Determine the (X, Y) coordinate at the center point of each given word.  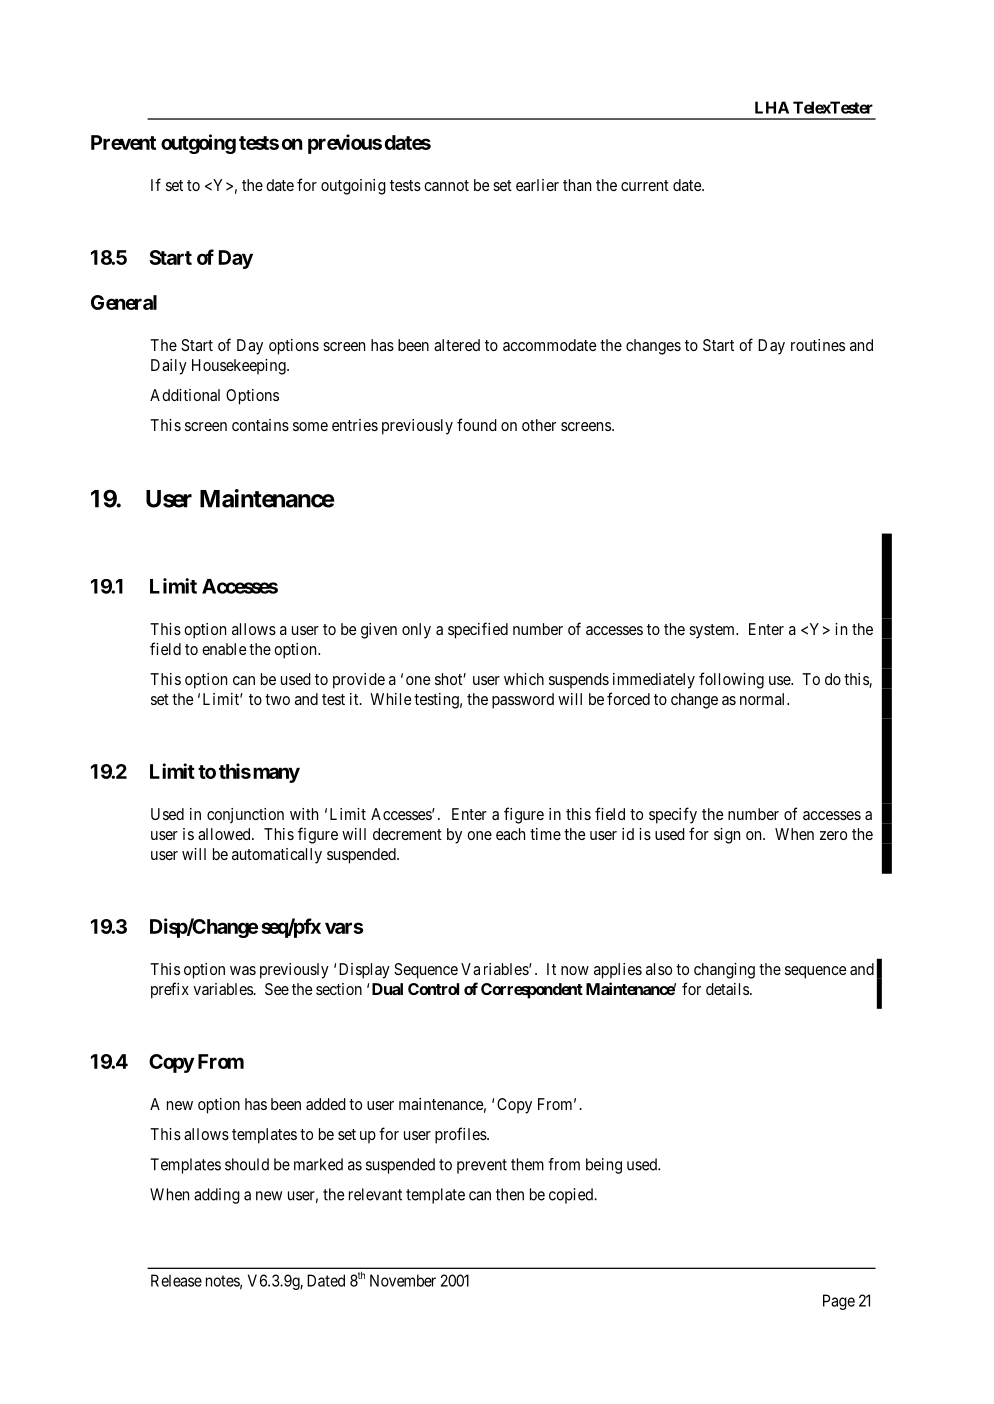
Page (839, 1302)
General (124, 302)
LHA (772, 107)
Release (176, 1280)
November (403, 1280)
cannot (446, 185)
